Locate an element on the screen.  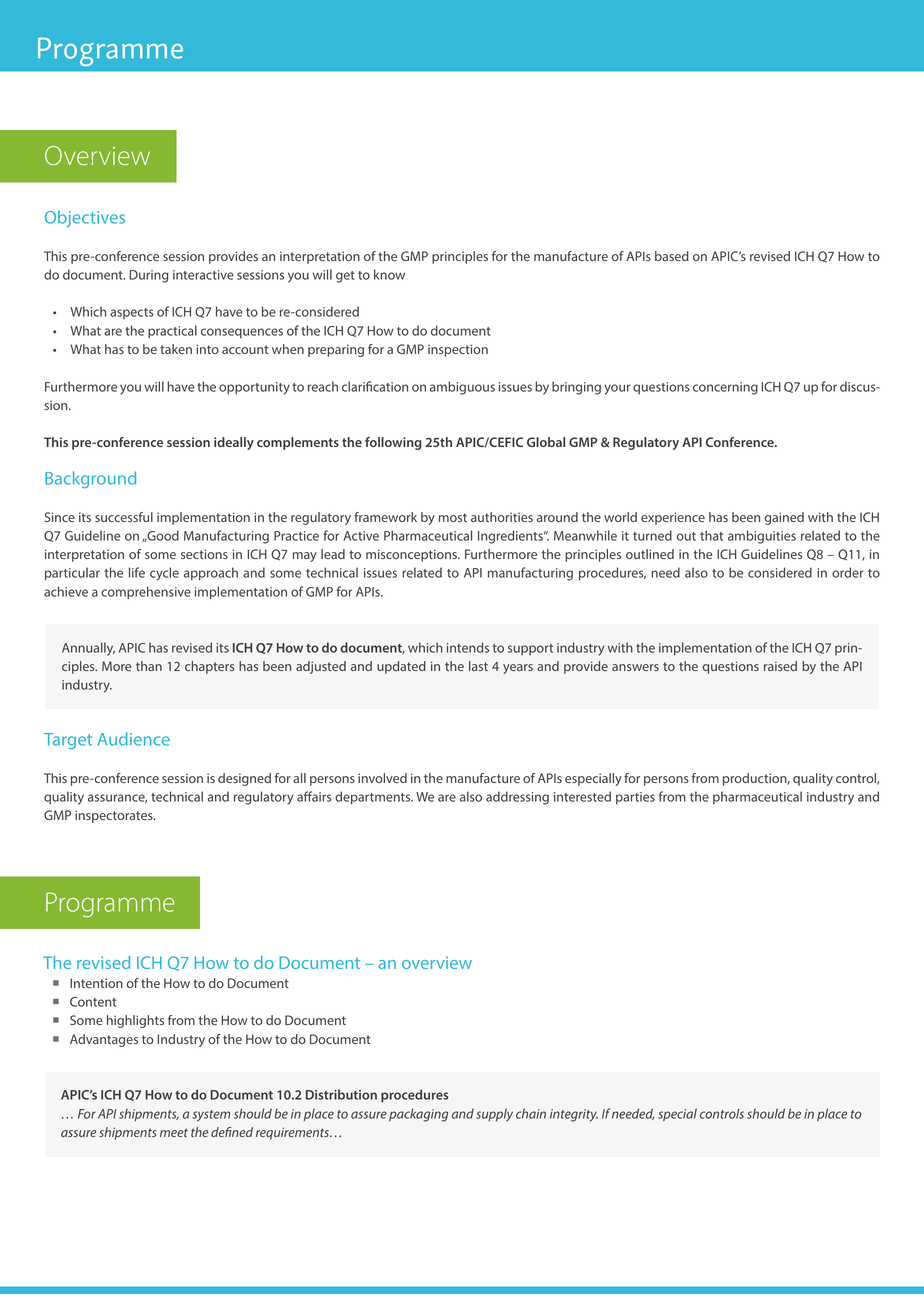
During is located at coordinates (149, 276).
